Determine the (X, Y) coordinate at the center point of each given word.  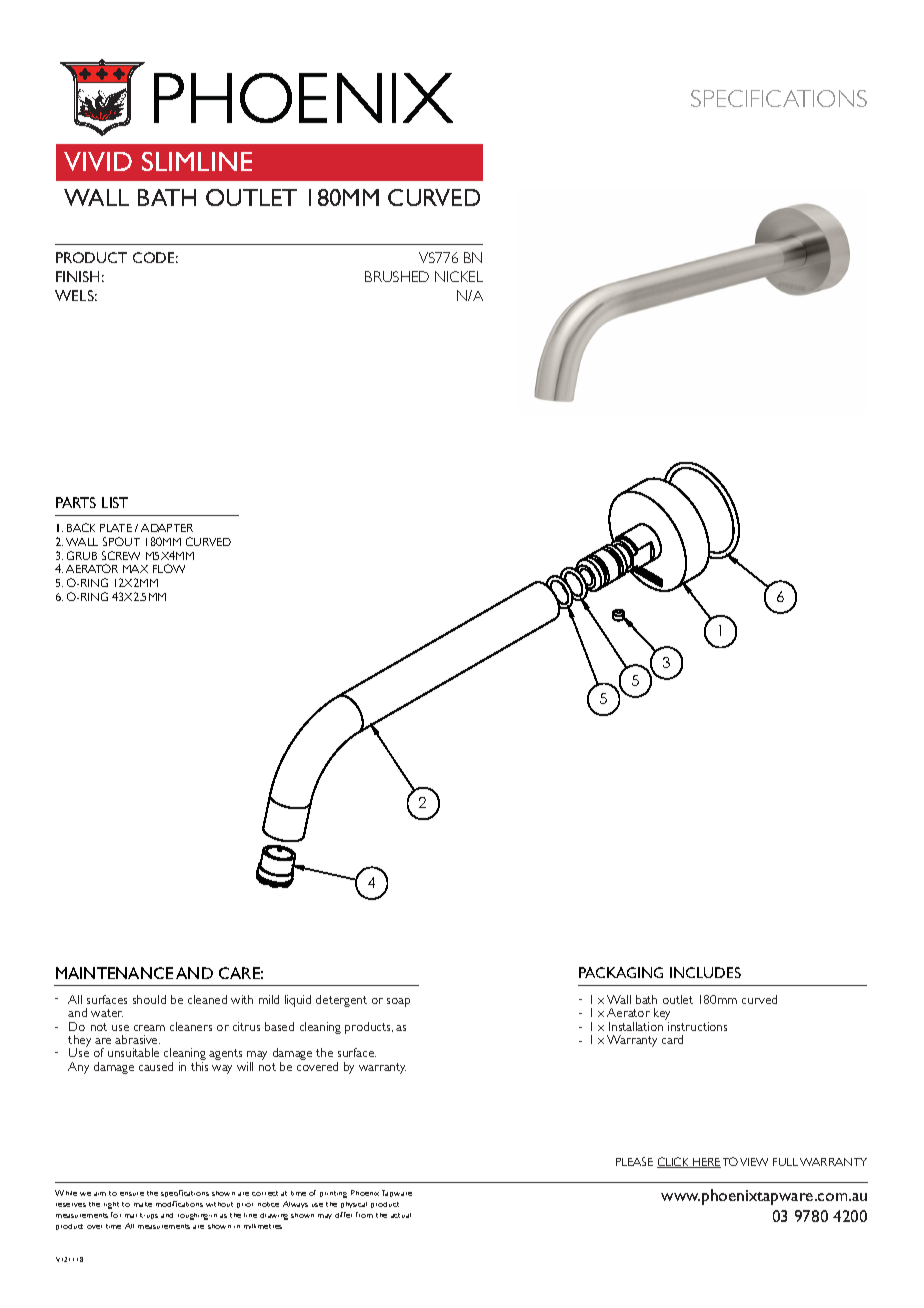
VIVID (98, 161)
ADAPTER (167, 528)
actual (401, 1215)
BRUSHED (397, 276)
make (143, 1204)
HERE (706, 1163)
